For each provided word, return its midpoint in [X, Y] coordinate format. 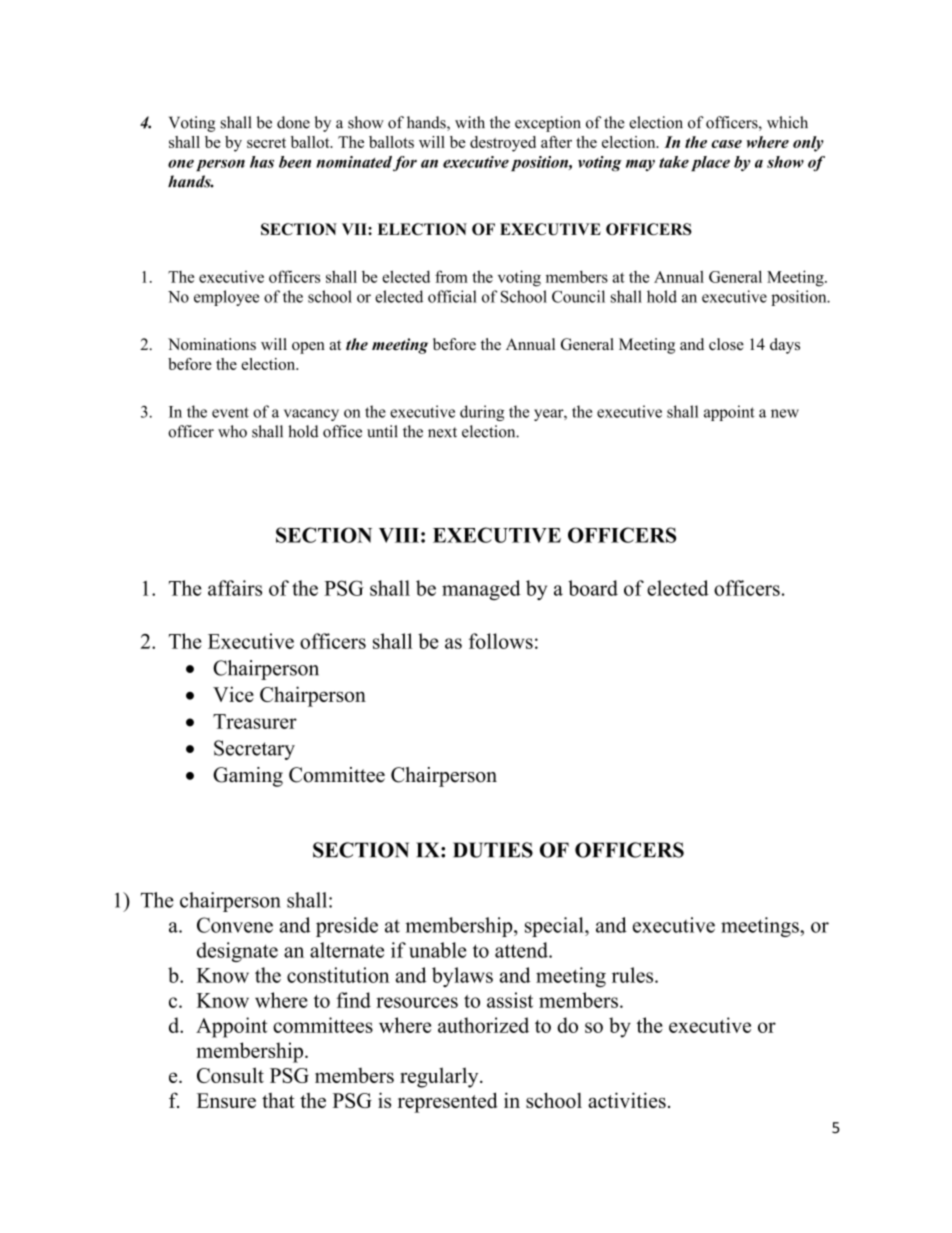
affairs [235, 588]
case [726, 144]
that [278, 1100]
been [295, 162]
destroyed [503, 144]
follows [501, 641]
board [593, 588]
